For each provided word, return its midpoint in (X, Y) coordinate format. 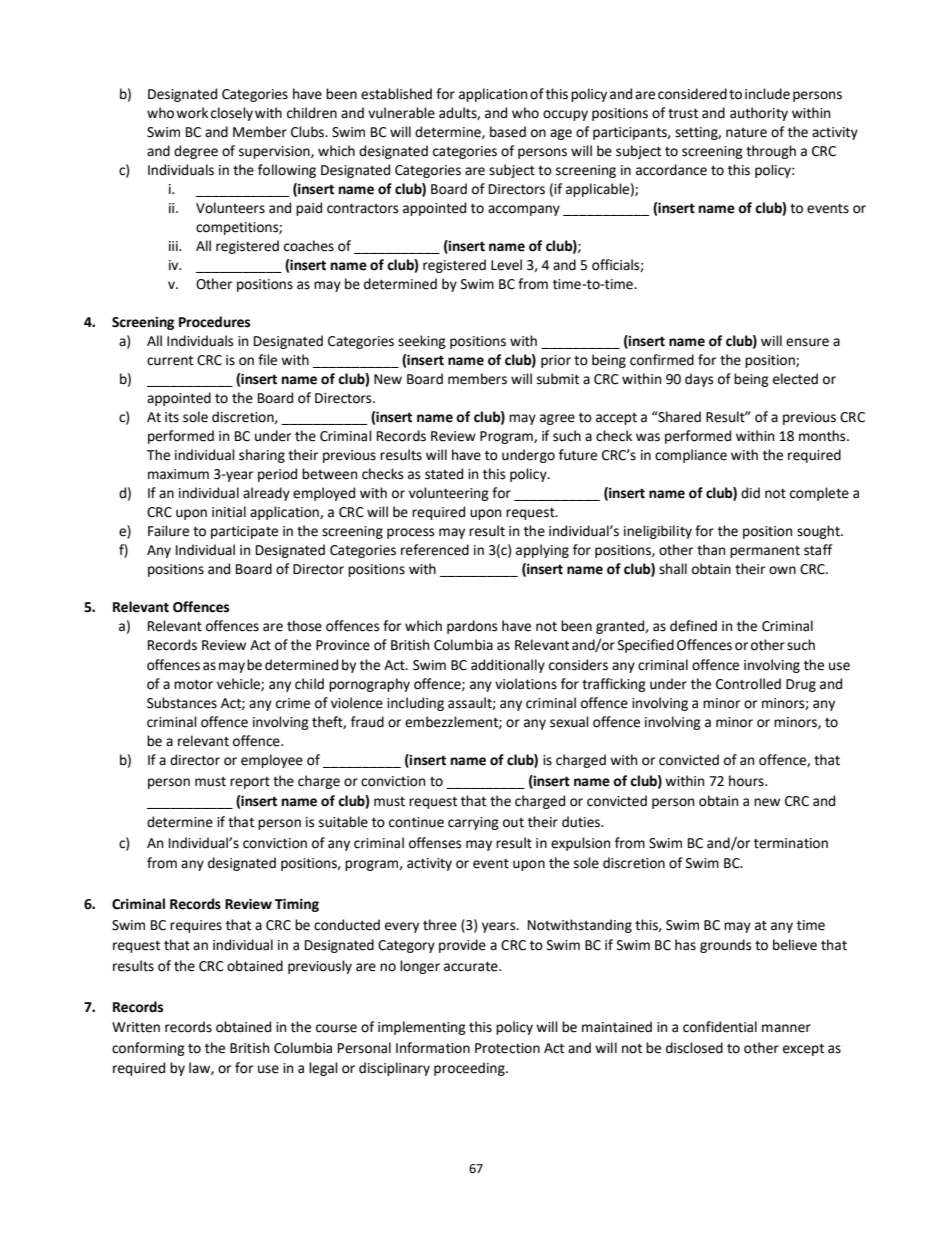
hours (747, 781)
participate (244, 532)
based (508, 132)
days (699, 380)
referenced (435, 550)
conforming (148, 1049)
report (250, 783)
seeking (422, 342)
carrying (473, 823)
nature (746, 133)
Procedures (214, 322)
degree (196, 152)
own (782, 570)
